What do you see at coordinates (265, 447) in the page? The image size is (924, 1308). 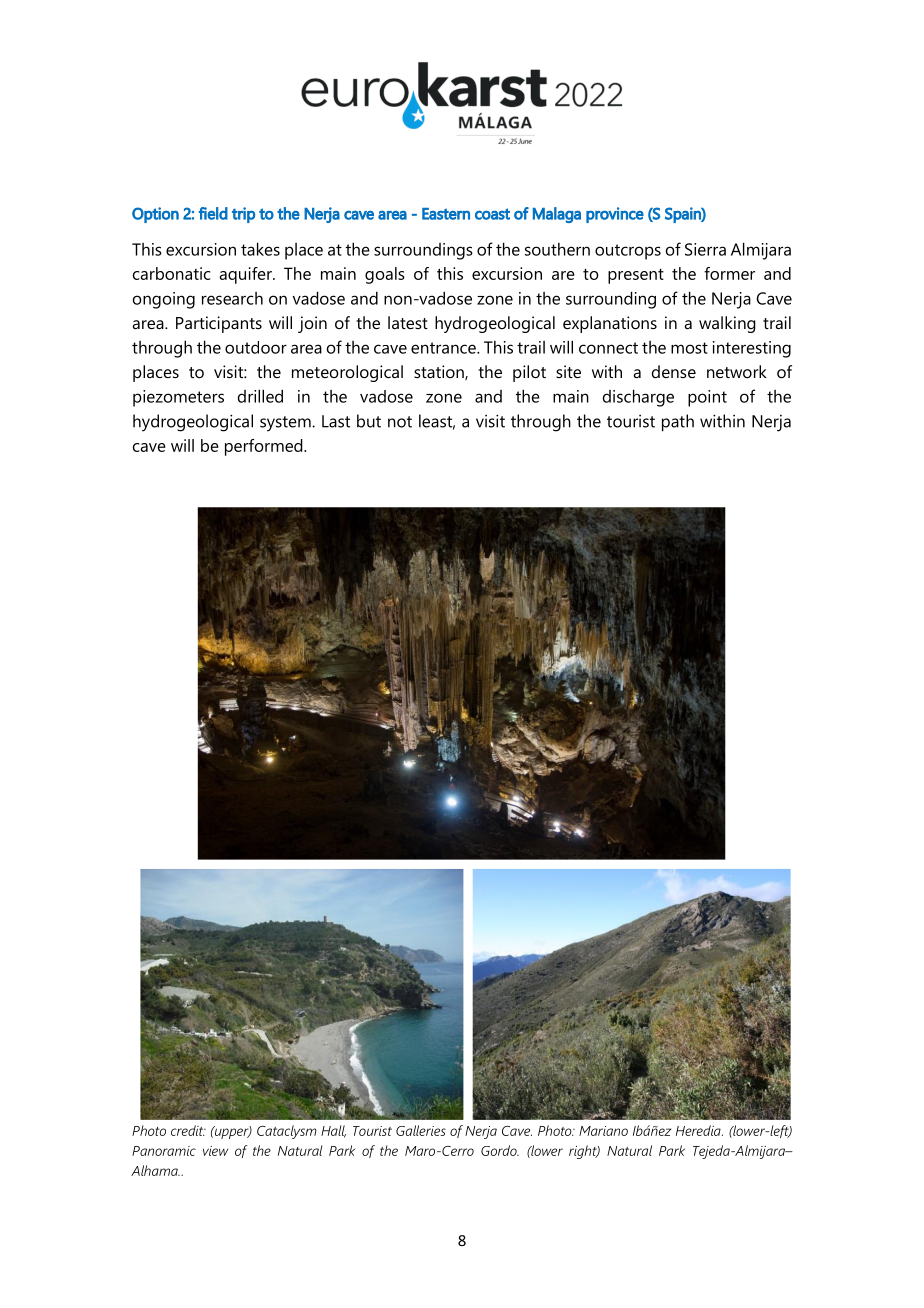 I see `performed` at bounding box center [265, 447].
